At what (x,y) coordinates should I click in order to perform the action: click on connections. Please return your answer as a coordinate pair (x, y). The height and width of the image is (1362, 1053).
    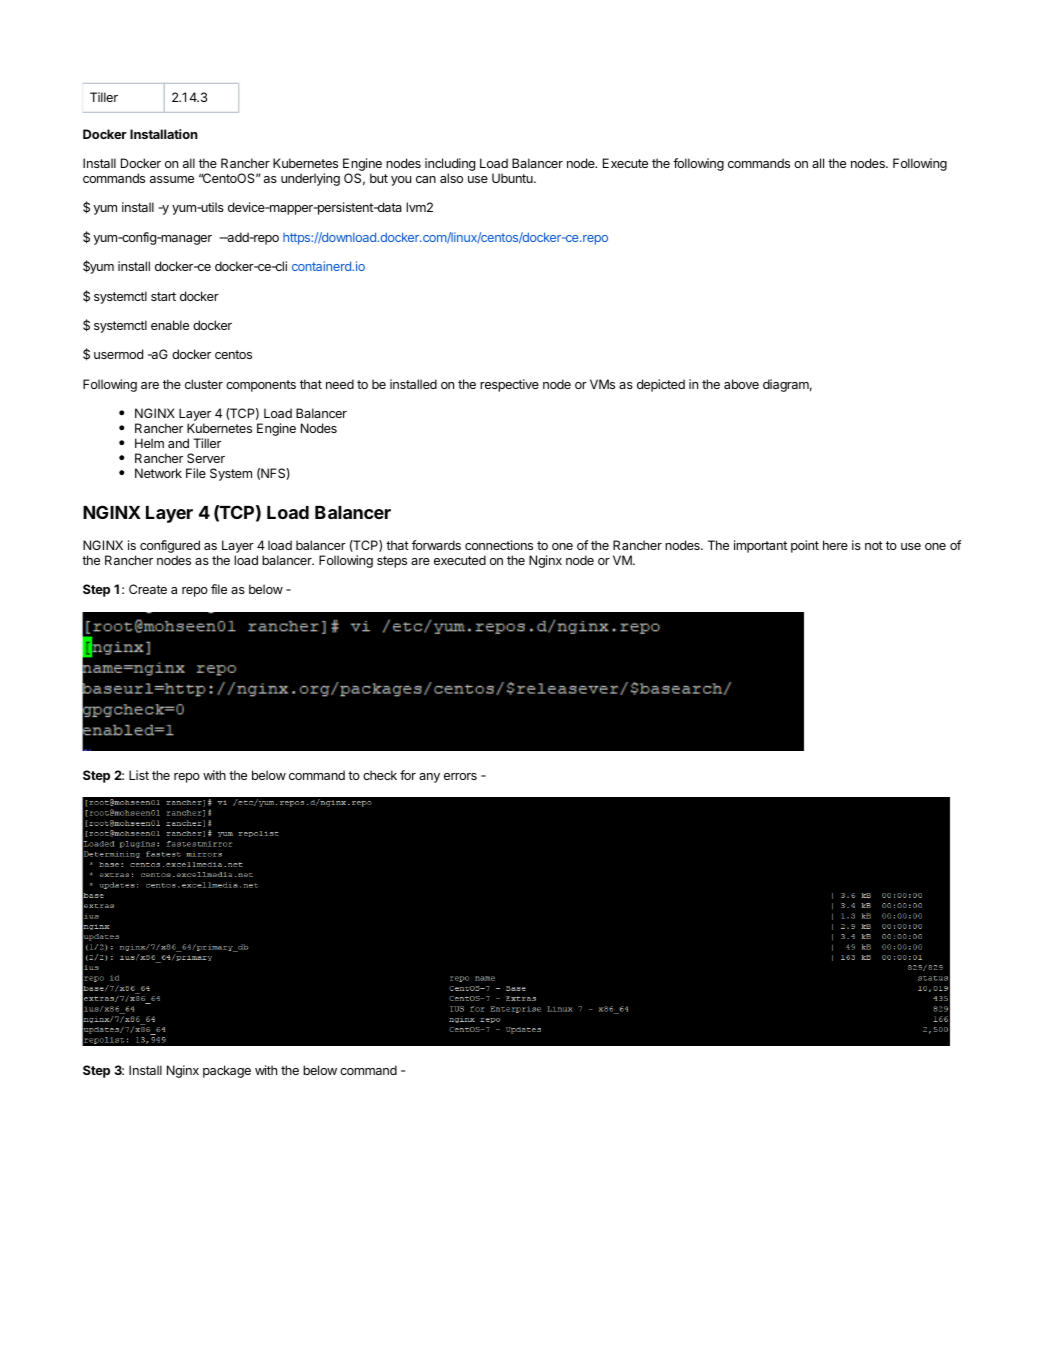
    Looking at the image, I should click on (499, 545).
